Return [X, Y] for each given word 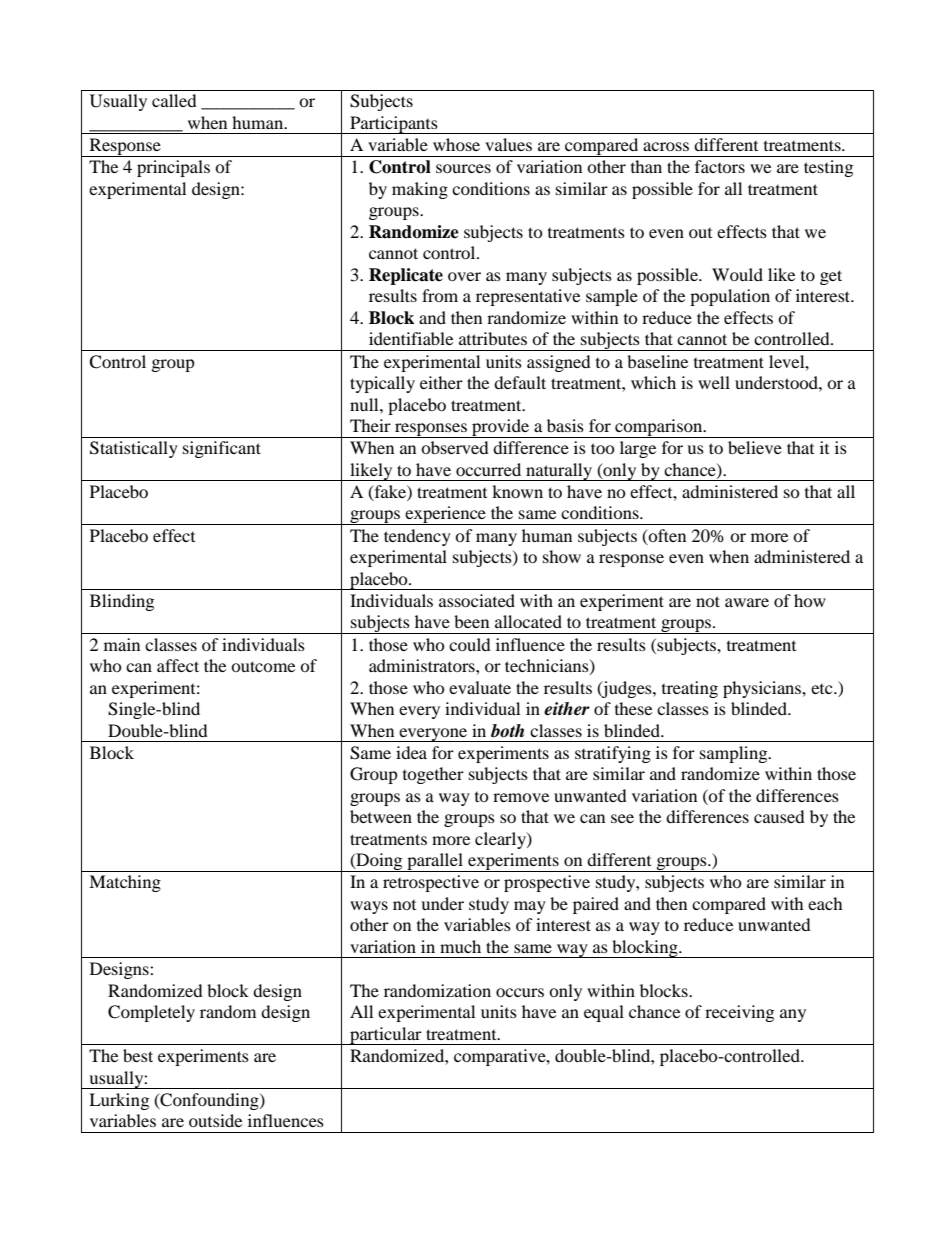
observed [455, 447]
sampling [735, 754]
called [174, 100]
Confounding [209, 1101]
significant [222, 449]
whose [456, 144]
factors [720, 166]
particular [386, 1036]
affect [178, 665]
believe [755, 447]
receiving [739, 1013]
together [433, 775]
